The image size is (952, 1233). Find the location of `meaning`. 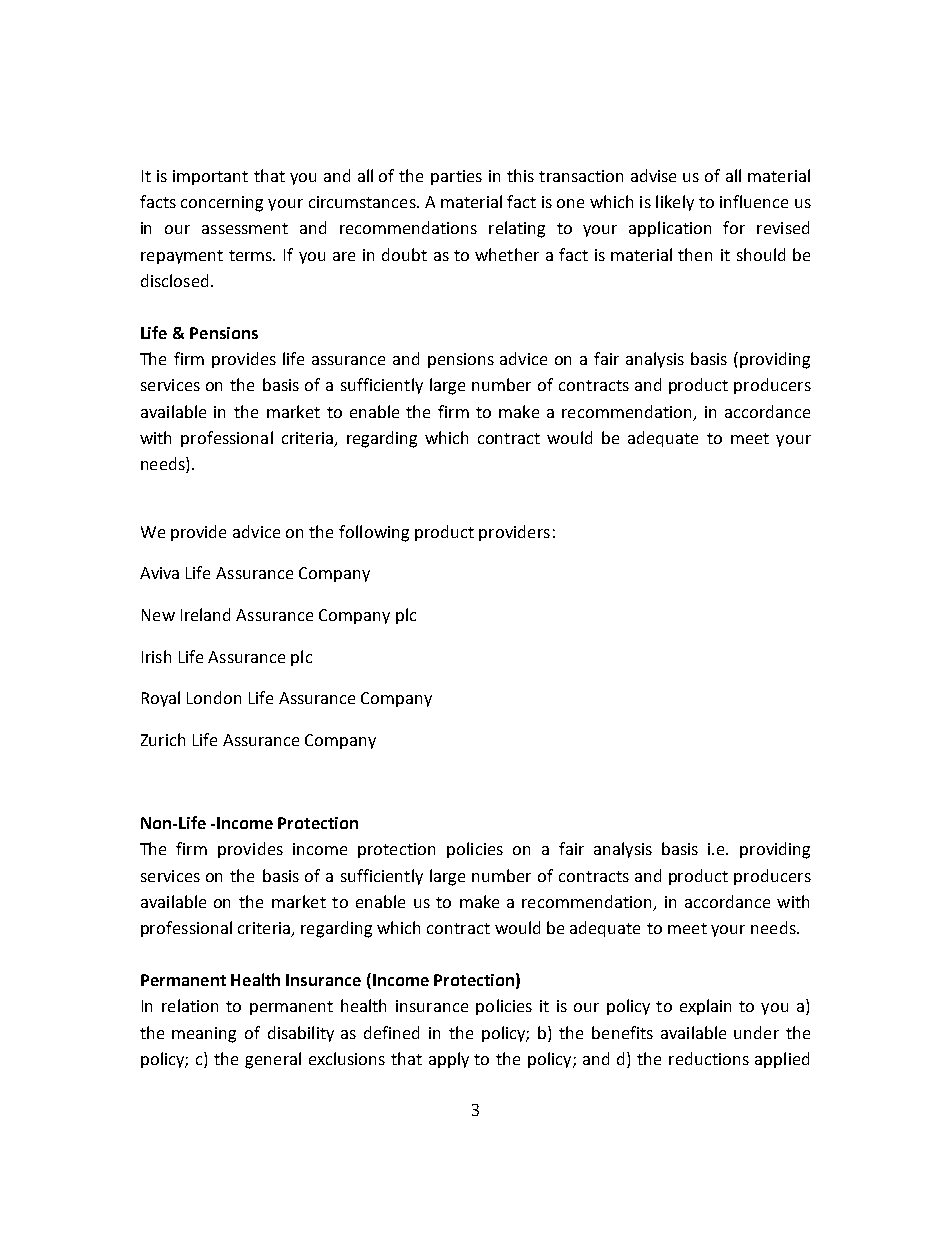

meaning is located at coordinates (204, 1035).
